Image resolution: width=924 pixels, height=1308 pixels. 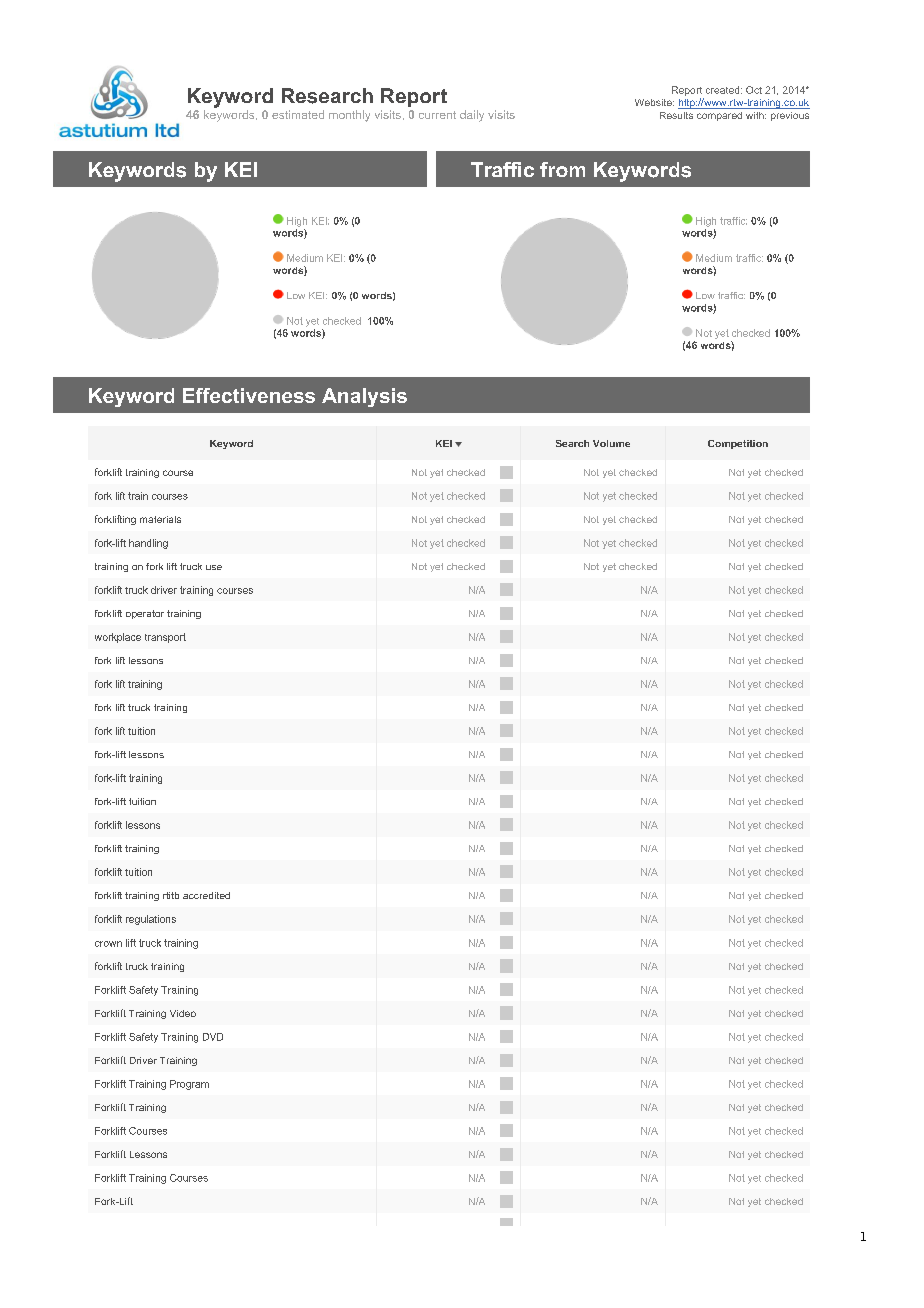 I want to click on Analysis, so click(x=364, y=397).
